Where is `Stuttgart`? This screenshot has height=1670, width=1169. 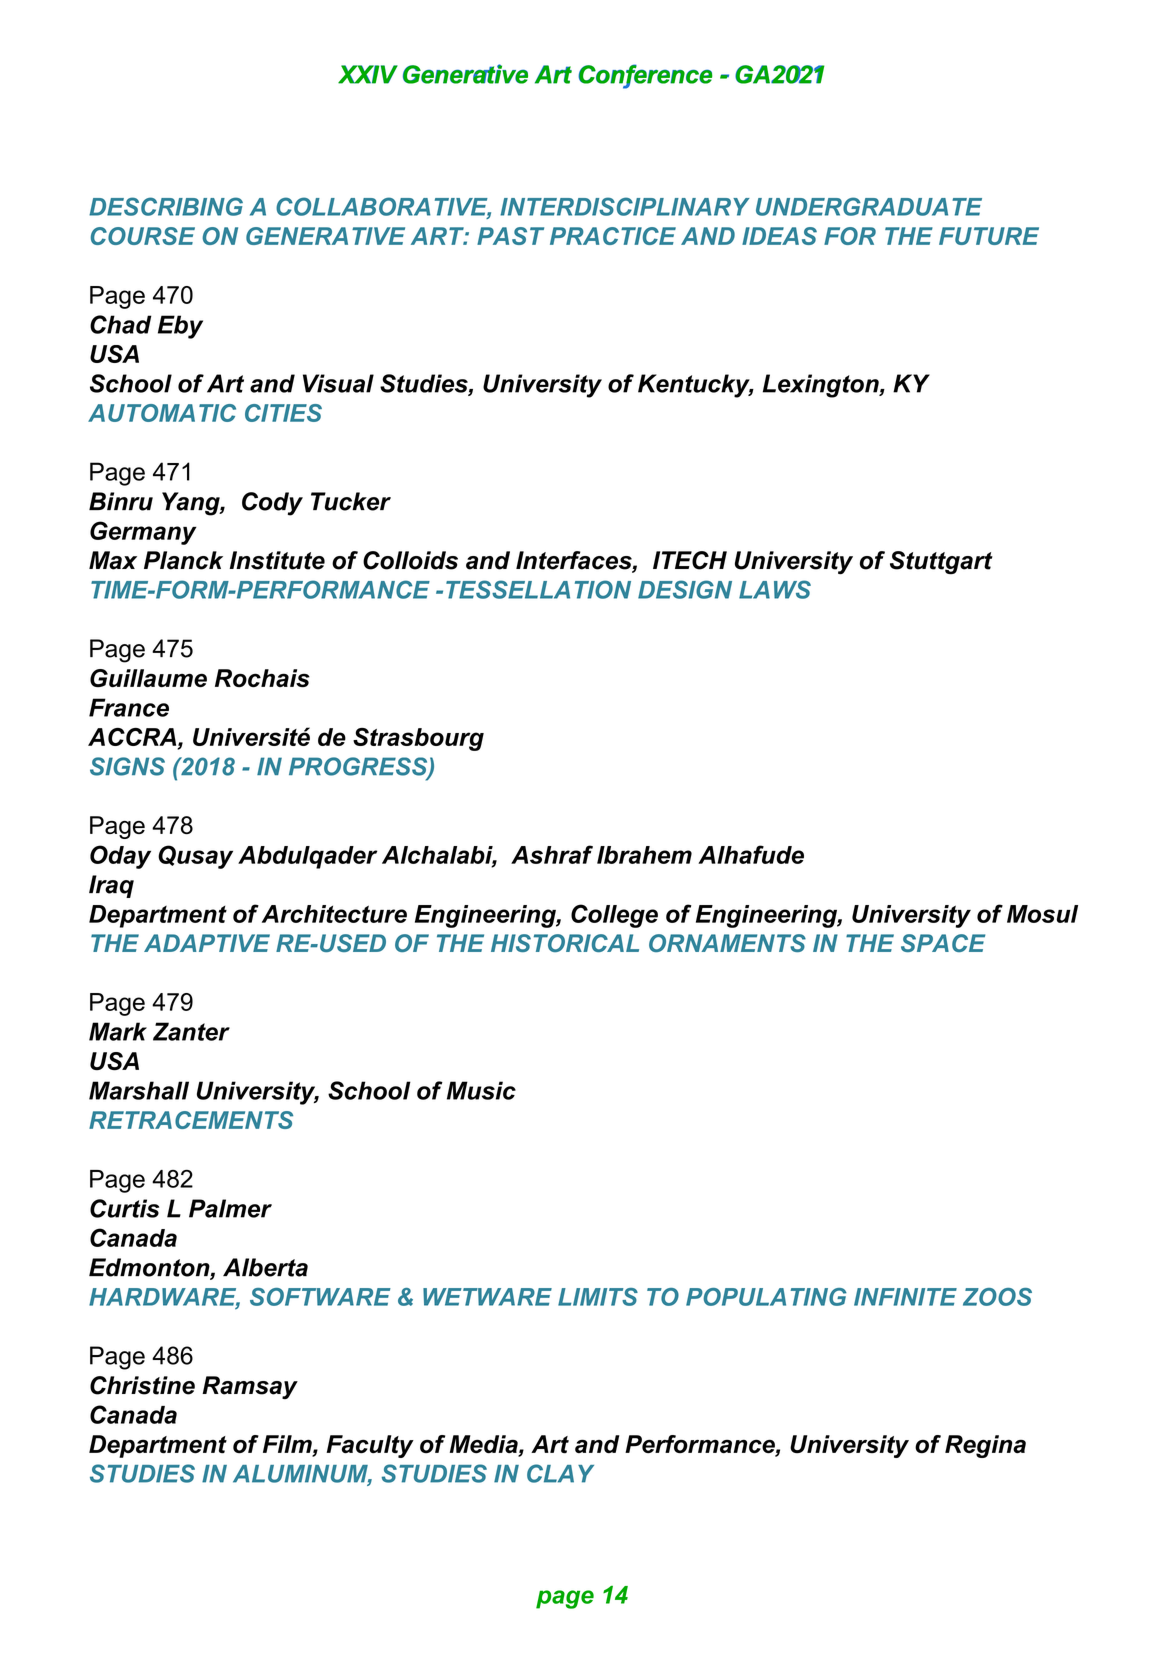 Stuttgart is located at coordinates (941, 563).
